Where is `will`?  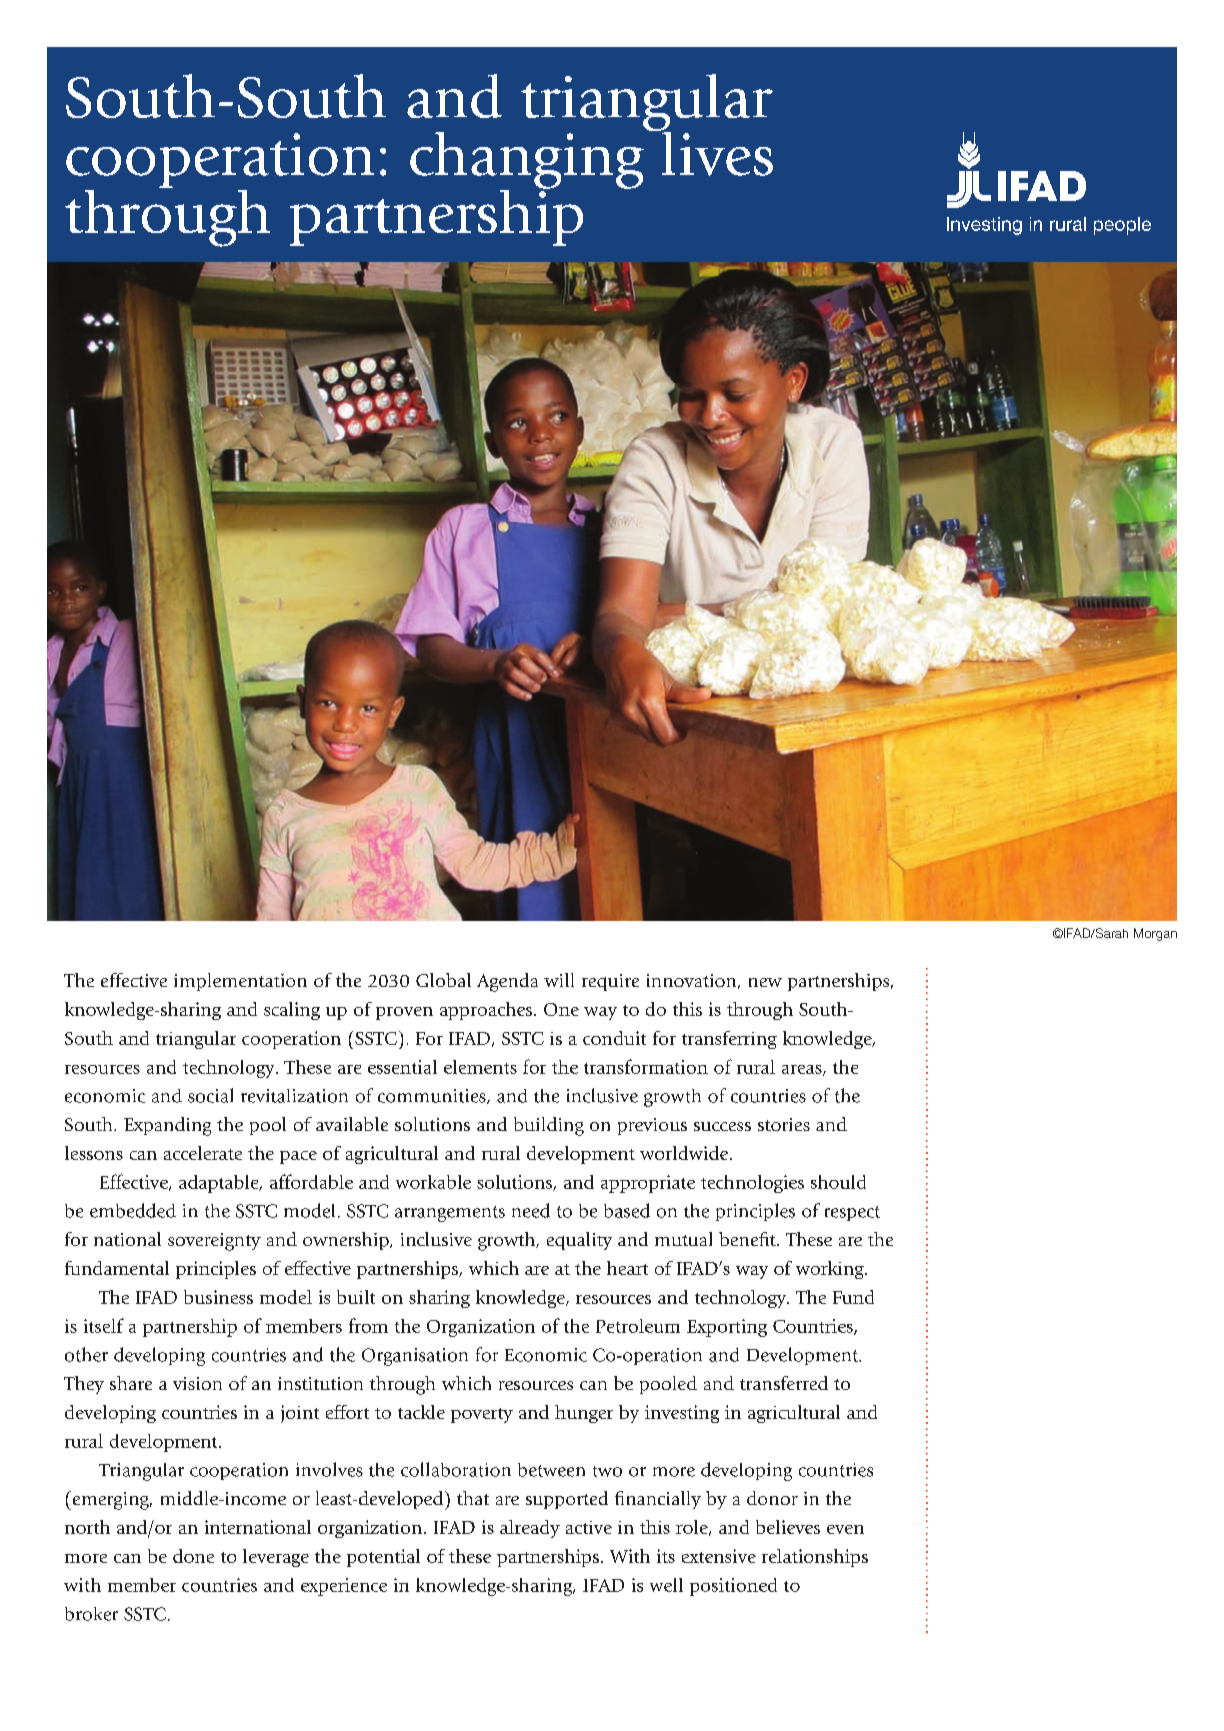
will is located at coordinates (559, 980).
